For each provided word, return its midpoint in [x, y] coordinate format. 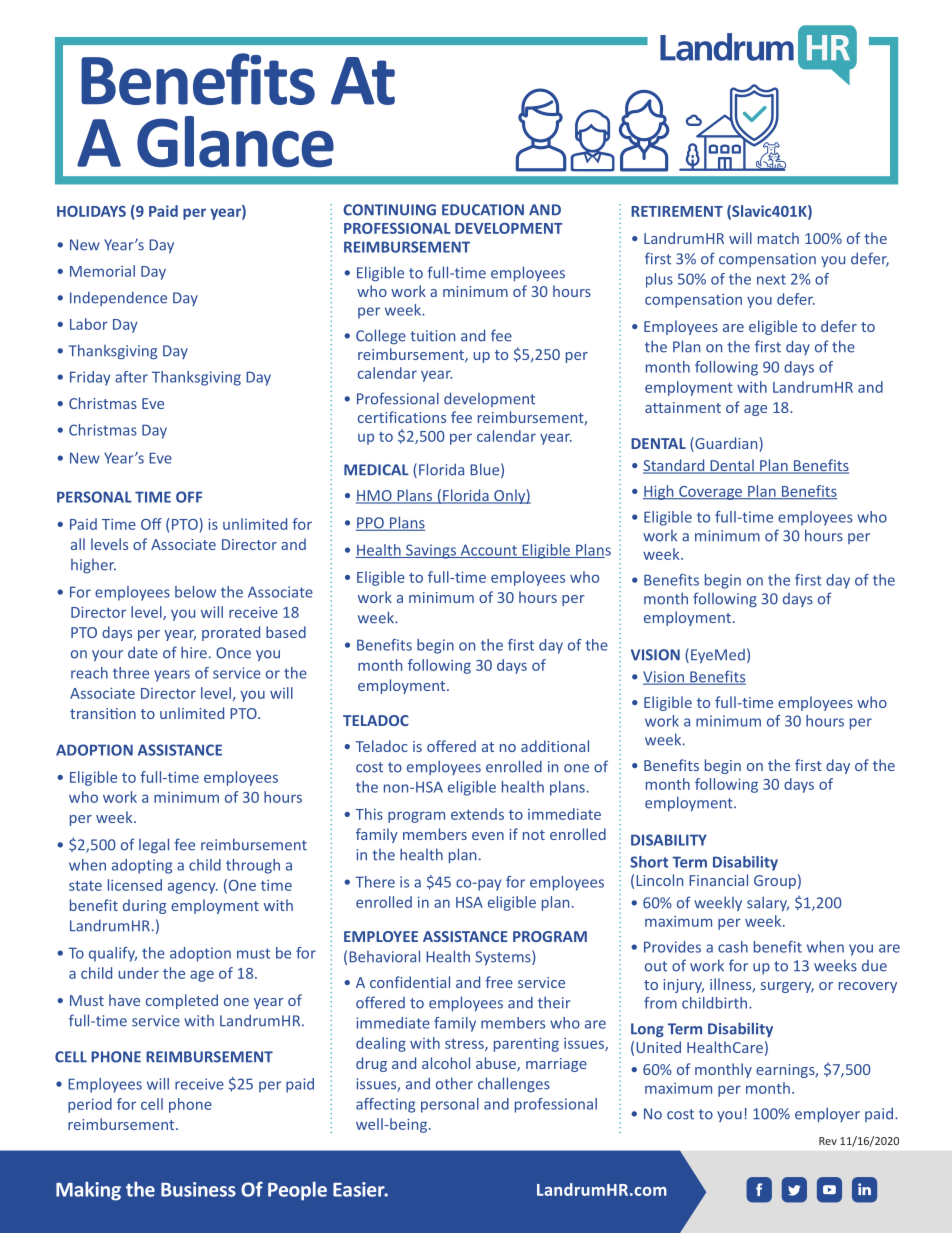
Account [488, 551]
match [778, 238]
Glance [235, 142]
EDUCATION [483, 210]
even [488, 836]
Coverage [710, 493]
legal [154, 845]
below [195, 592]
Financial [718, 880]
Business [198, 1189]
